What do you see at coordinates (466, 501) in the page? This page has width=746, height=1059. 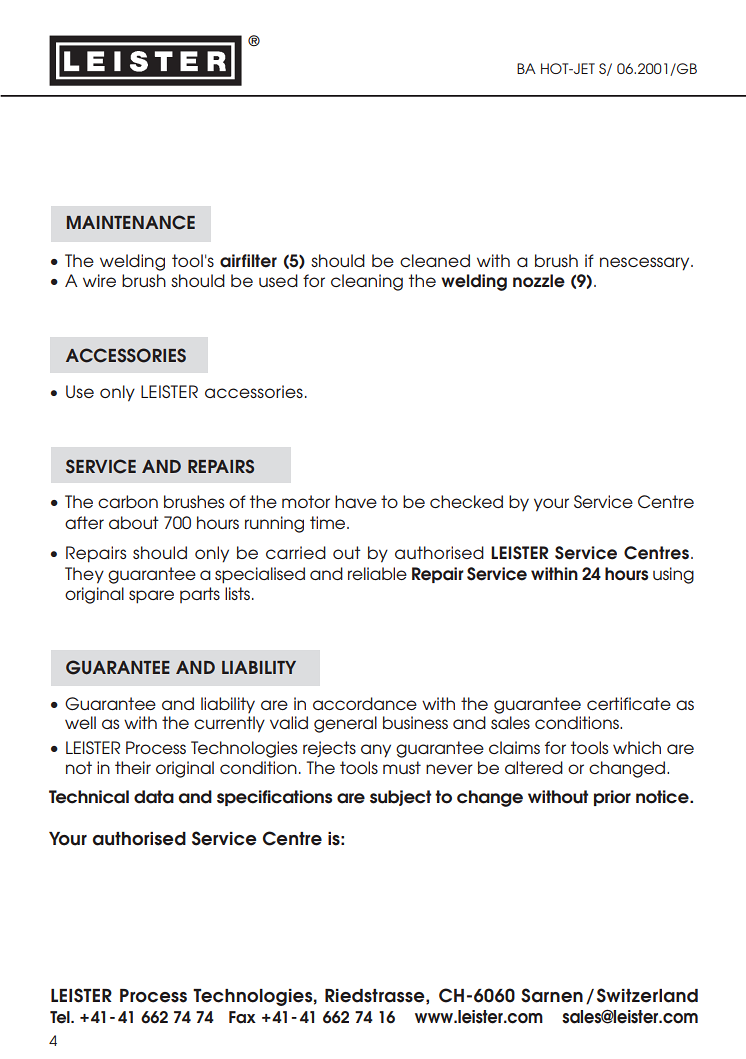 I see `checked` at bounding box center [466, 501].
